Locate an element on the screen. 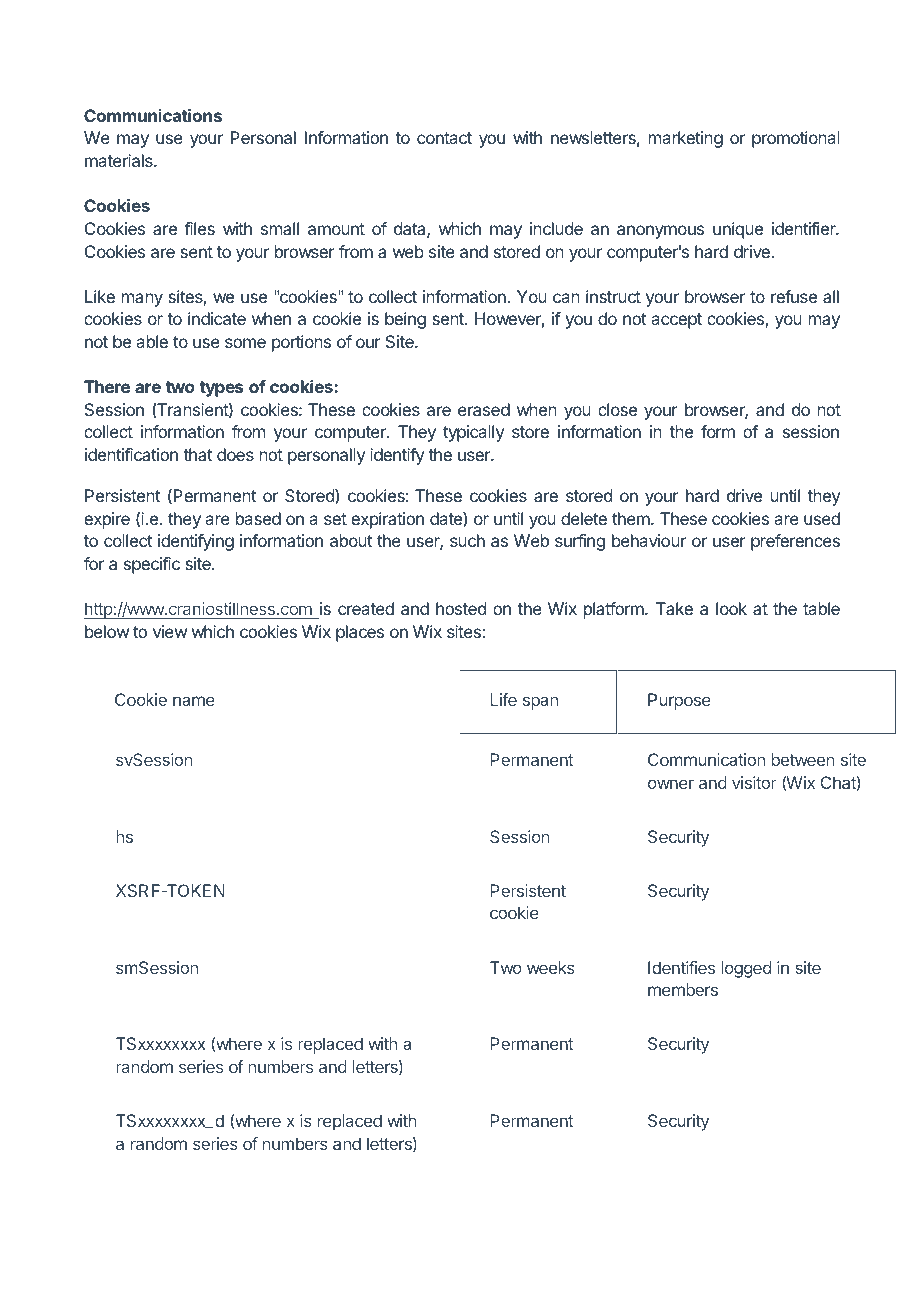 Image resolution: width=924 pixels, height=1308 pixels. that is located at coordinates (197, 454).
